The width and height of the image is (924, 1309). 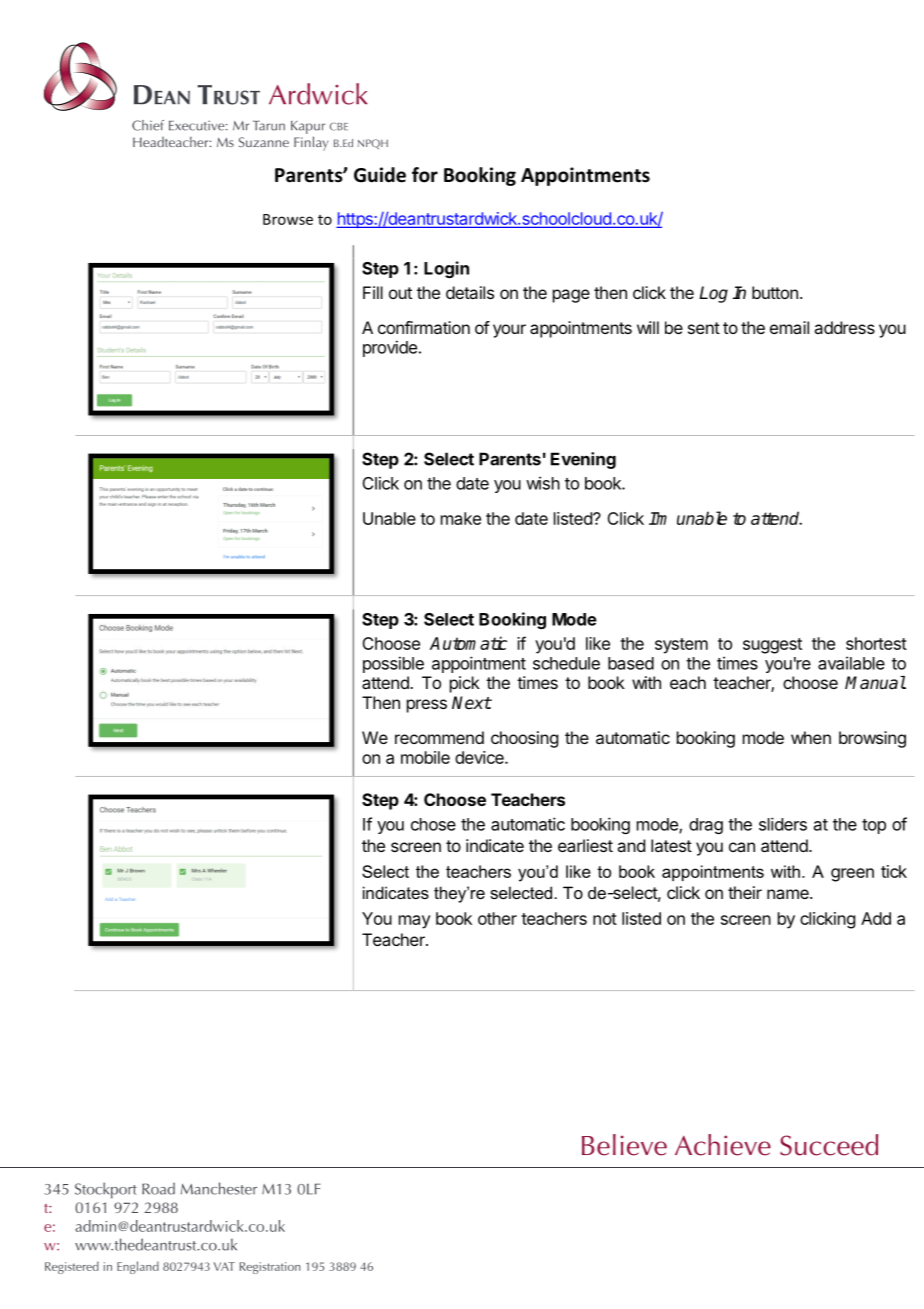 What do you see at coordinates (461, 518) in the image?
I see `make` at bounding box center [461, 518].
